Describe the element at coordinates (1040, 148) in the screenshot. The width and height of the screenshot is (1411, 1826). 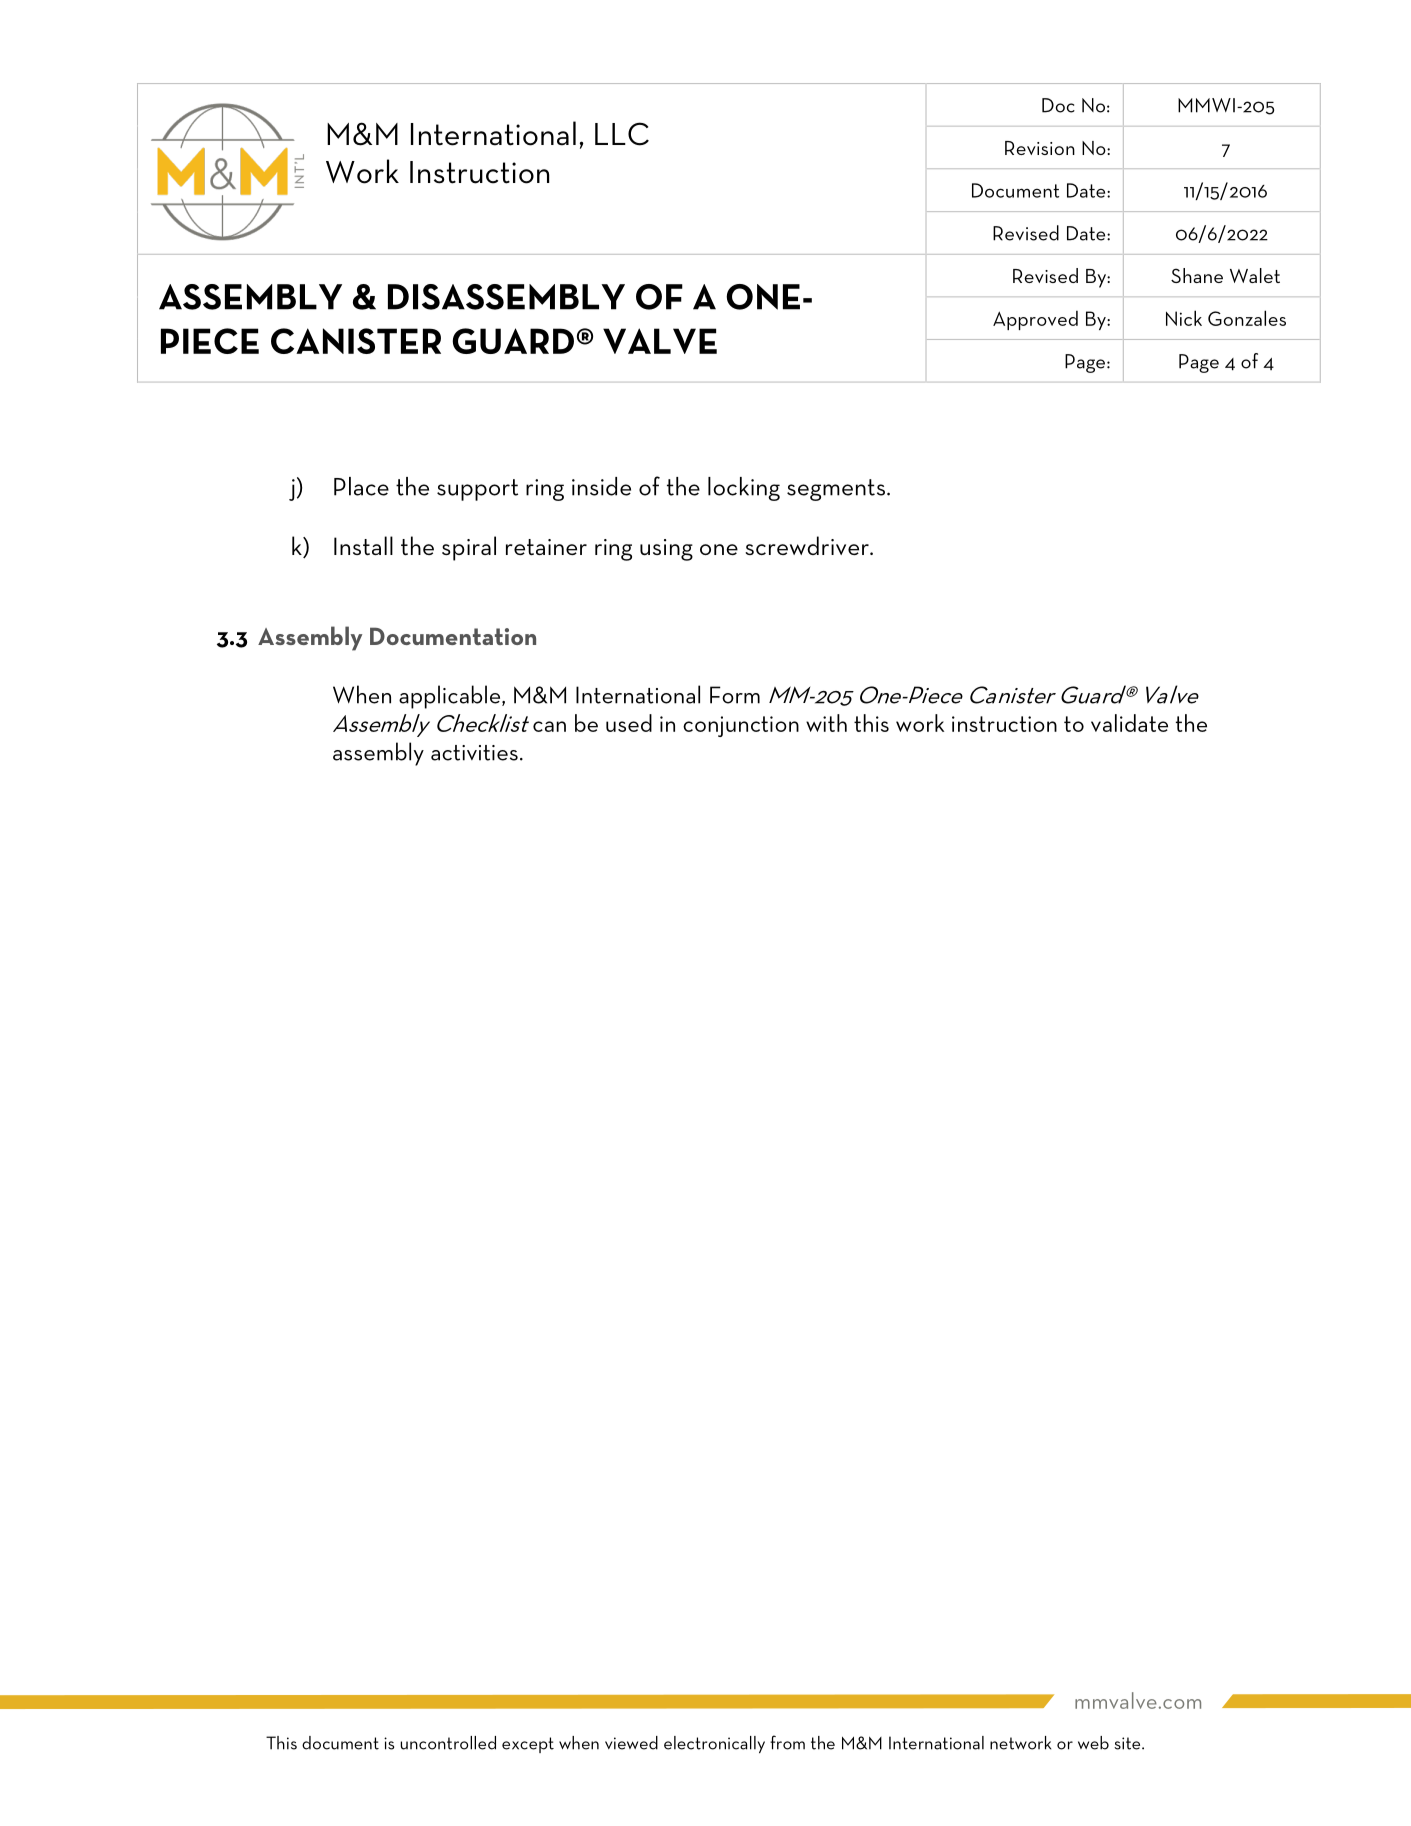
I see `Revision` at that location.
